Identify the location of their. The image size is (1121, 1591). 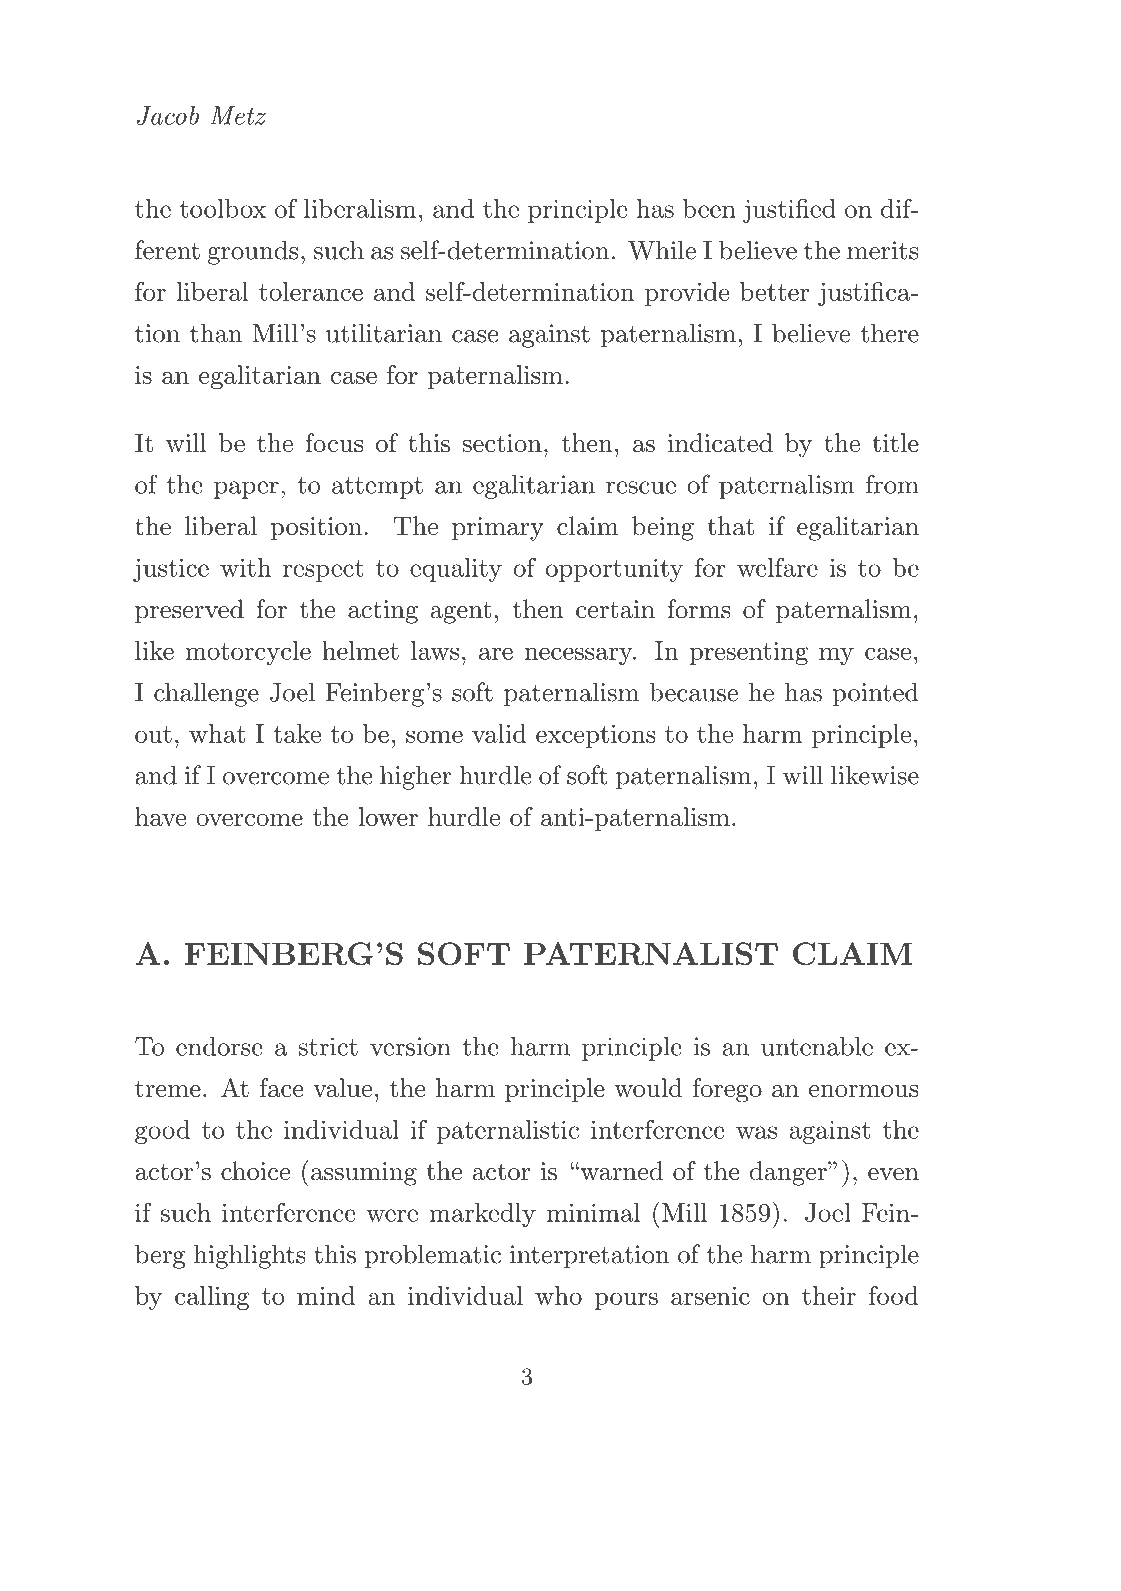
(829, 1295).
